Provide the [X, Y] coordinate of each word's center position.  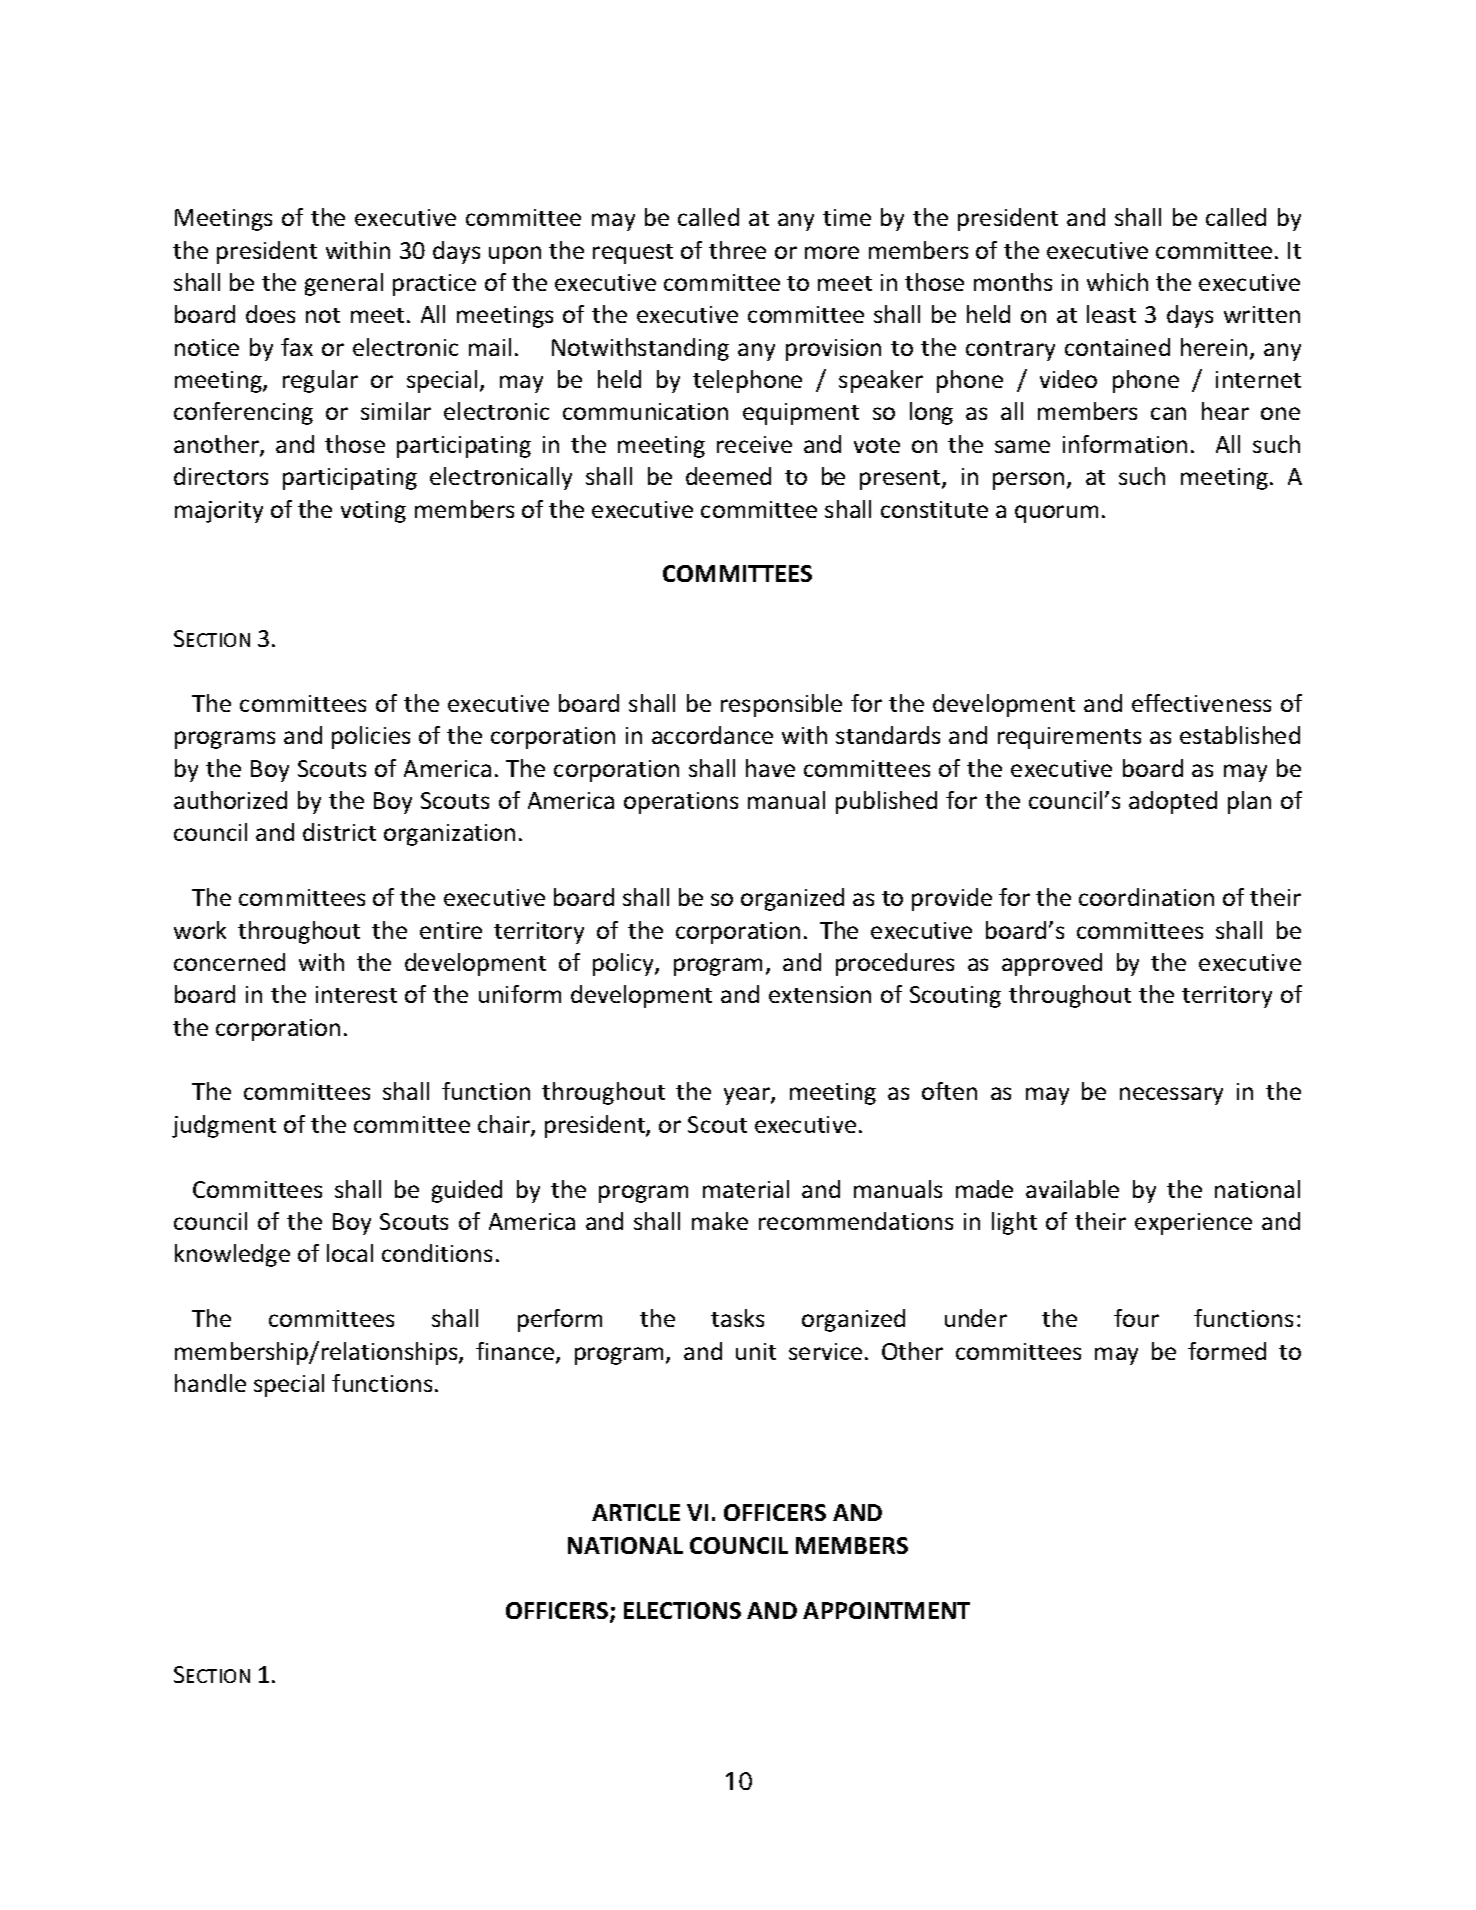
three [737, 250]
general [344, 284]
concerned [229, 962]
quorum [1056, 514]
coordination [1146, 897]
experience [1193, 1224]
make [720, 1221]
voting [373, 512]
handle [210, 1383]
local [350, 1253]
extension [820, 994]
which [1117, 282]
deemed [728, 476]
